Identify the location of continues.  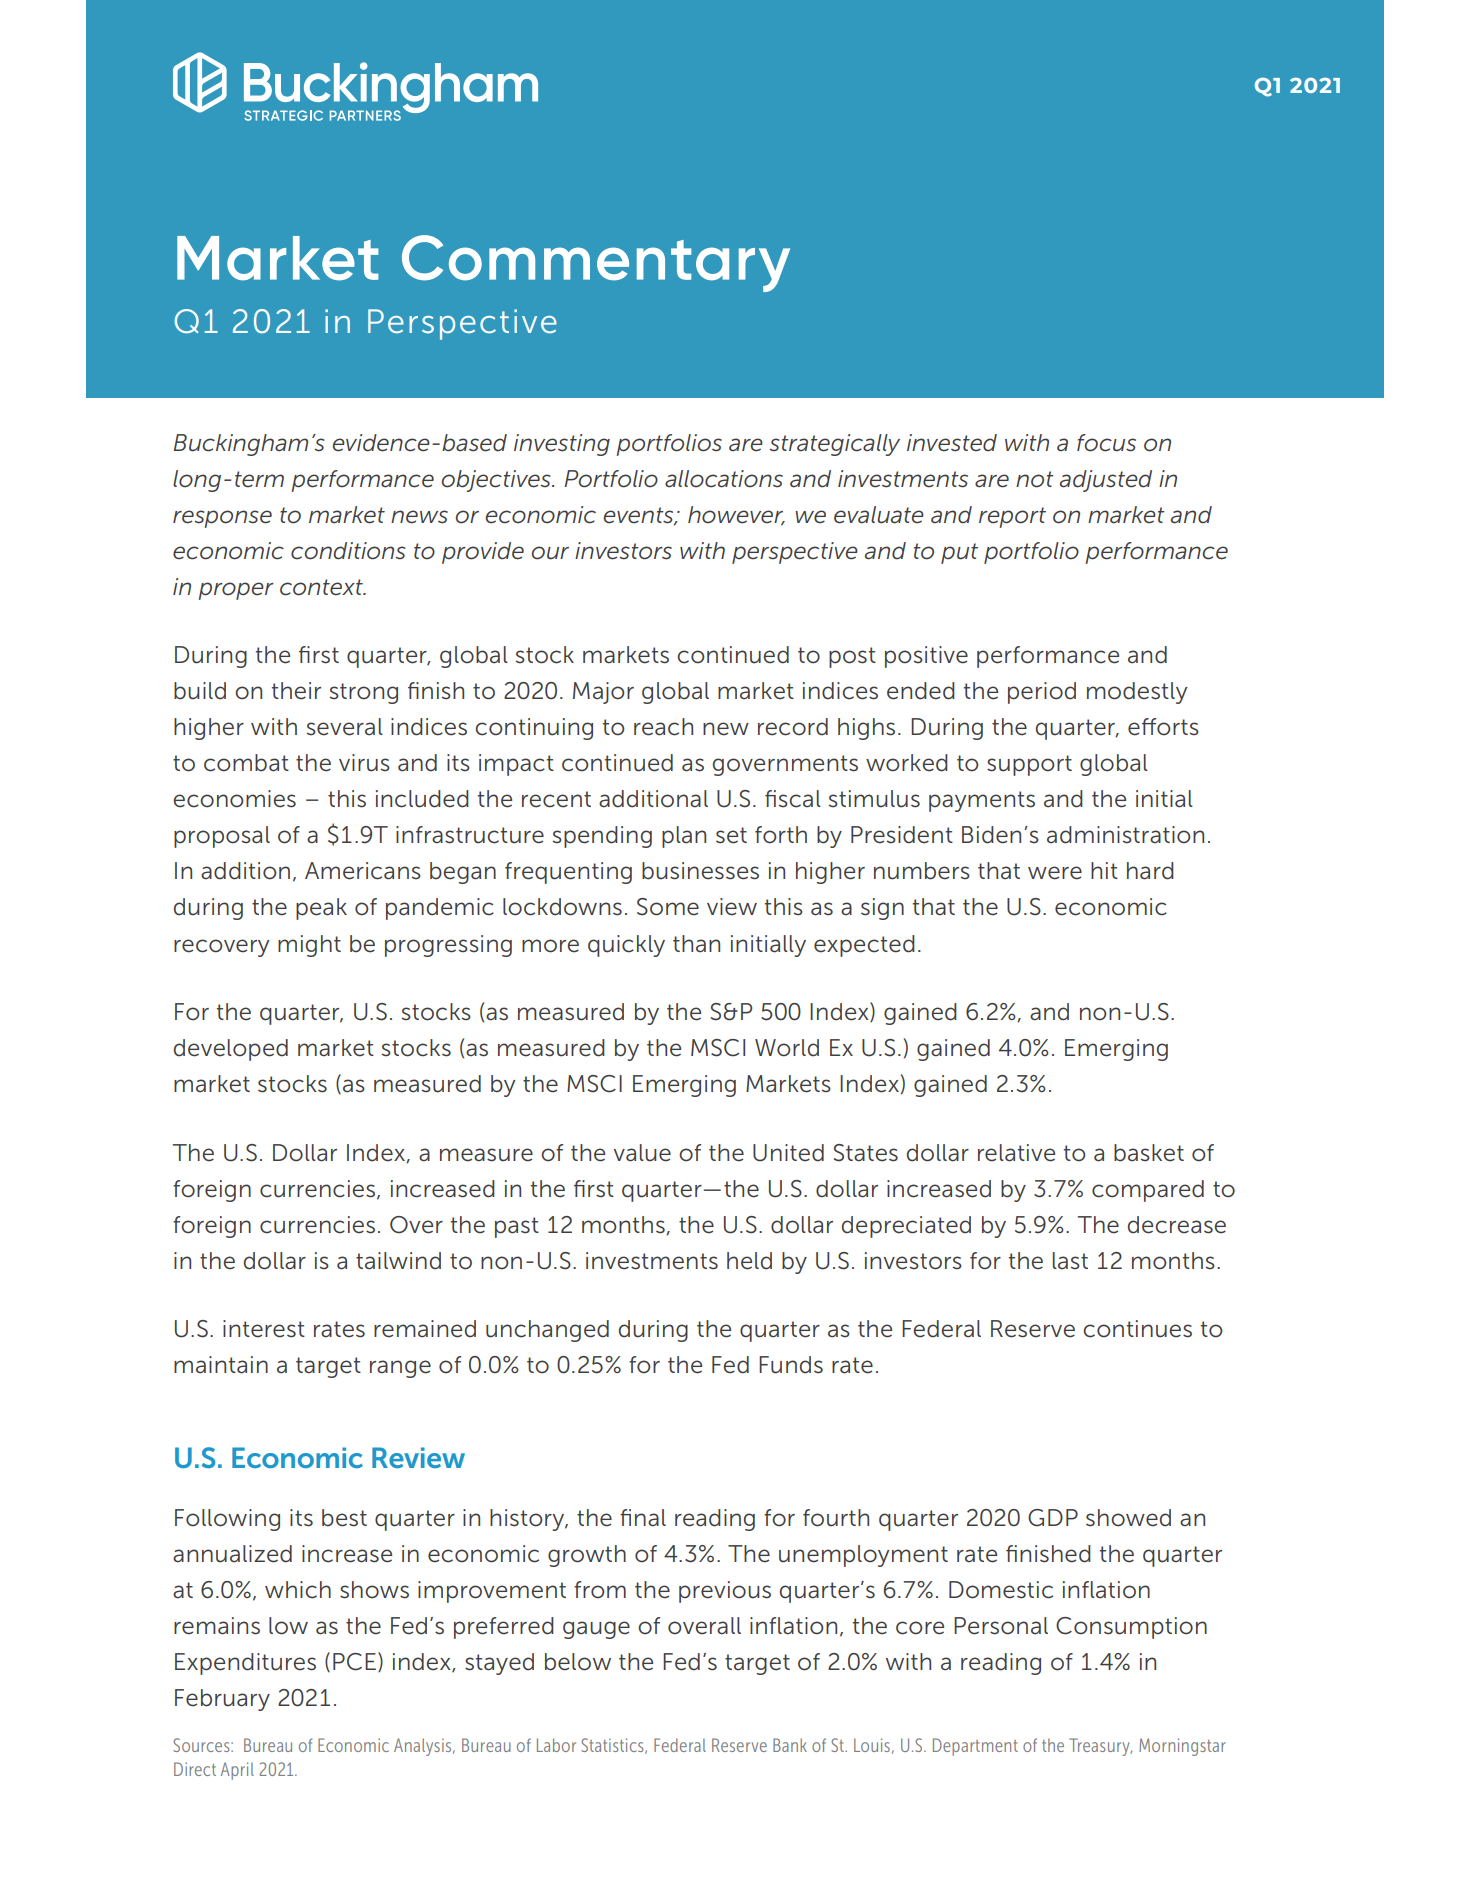
(1137, 1329).
